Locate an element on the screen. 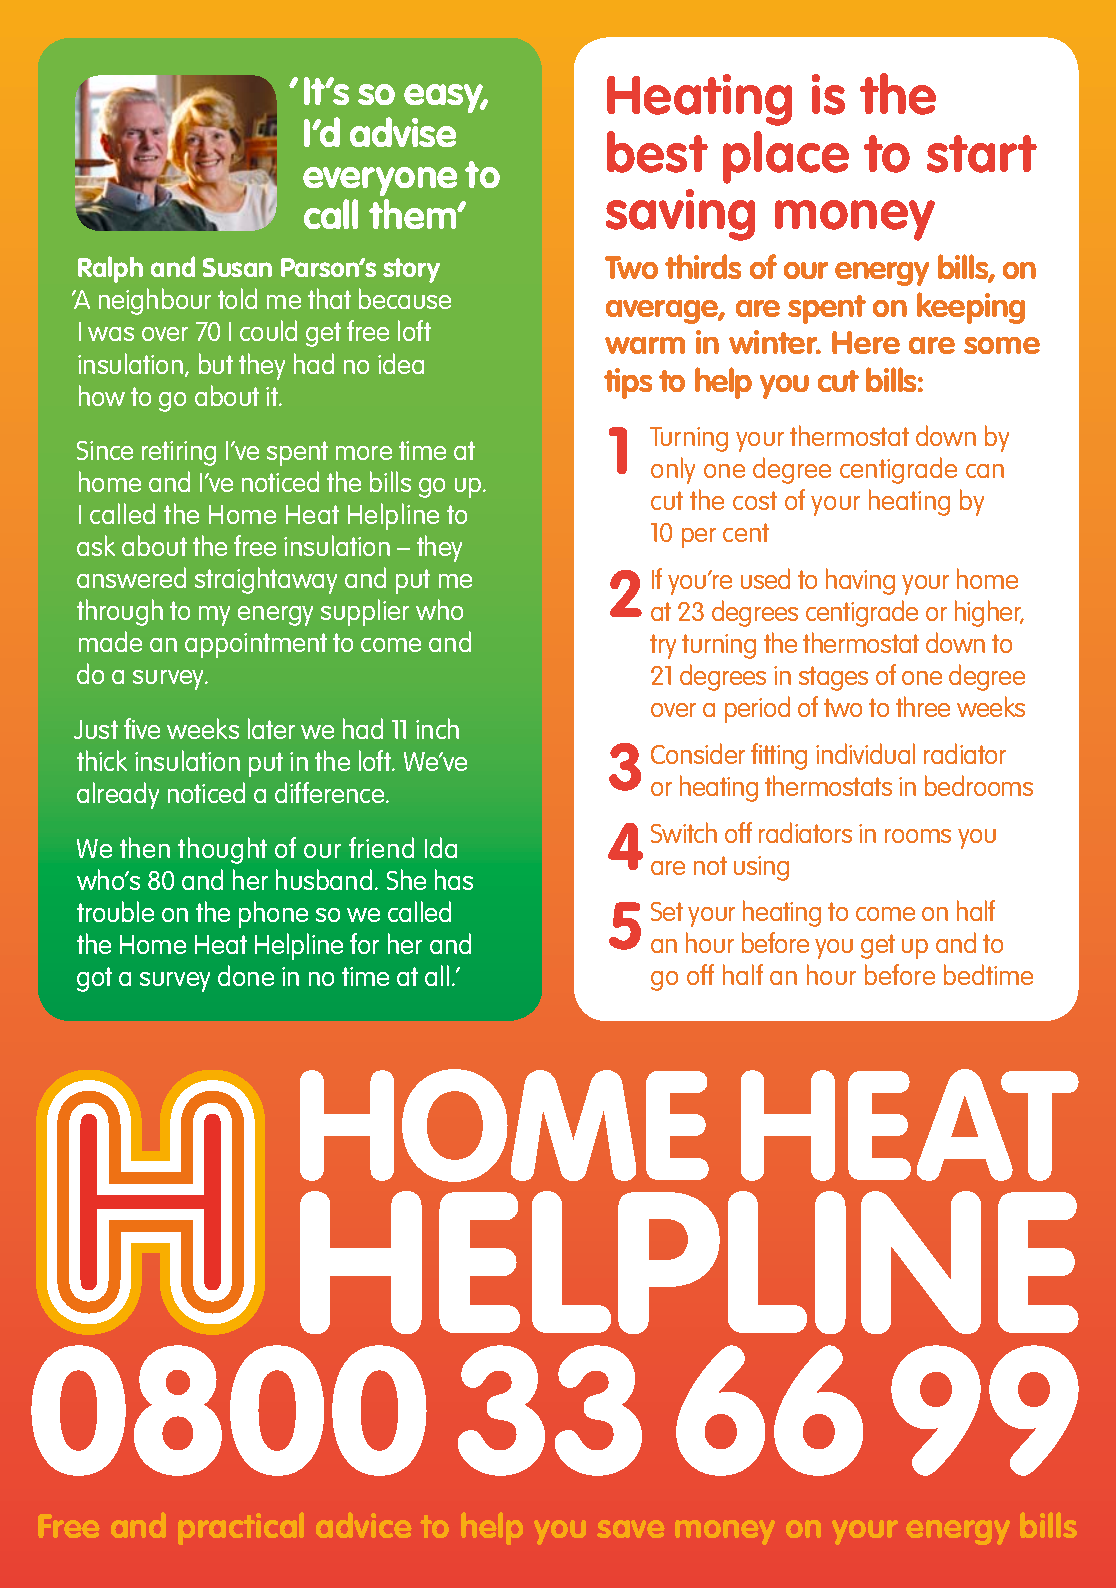 The height and width of the screenshot is (1588, 1116). supplier is located at coordinates (365, 612).
